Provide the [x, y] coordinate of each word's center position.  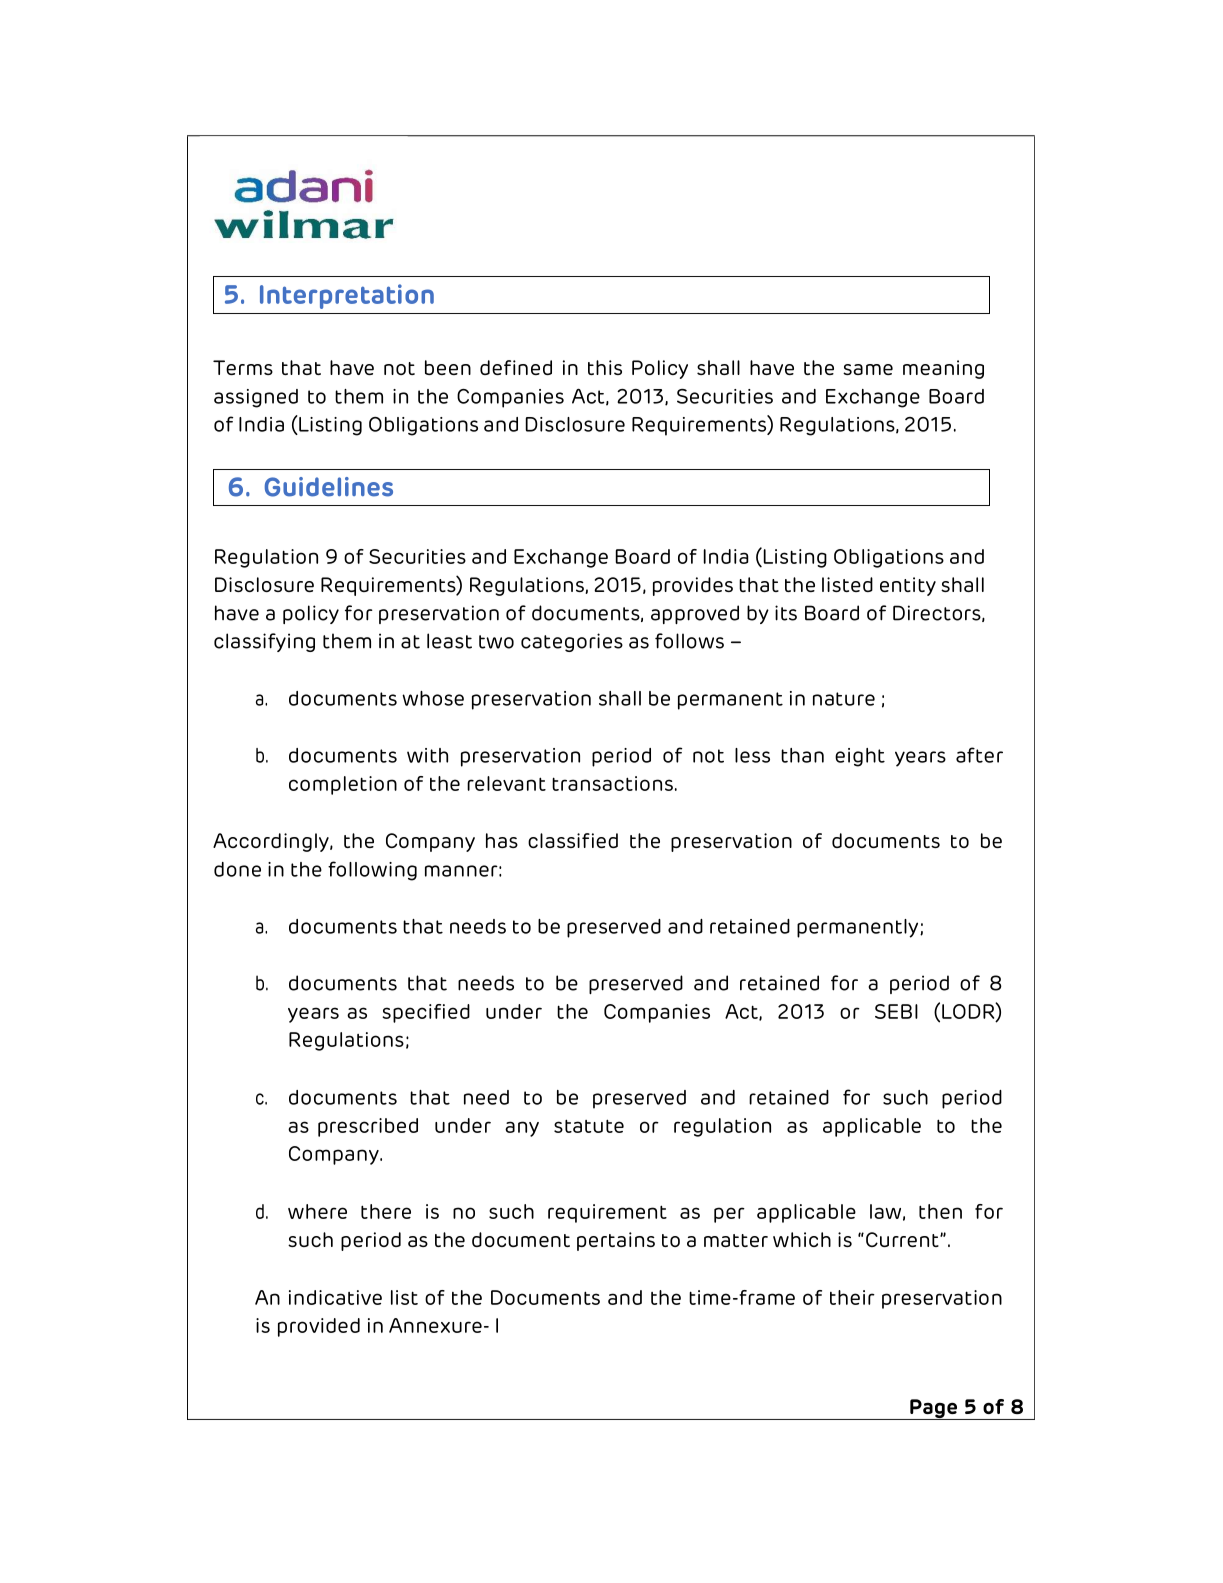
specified [426, 1013]
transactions [612, 783]
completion [343, 785]
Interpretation [347, 296]
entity [908, 586]
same [868, 369]
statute [589, 1126]
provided [319, 1327]
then [940, 1211]
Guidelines [329, 487]
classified [573, 840]
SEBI [896, 1011]
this [605, 367]
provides [693, 586]
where [317, 1211]
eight [860, 757]
